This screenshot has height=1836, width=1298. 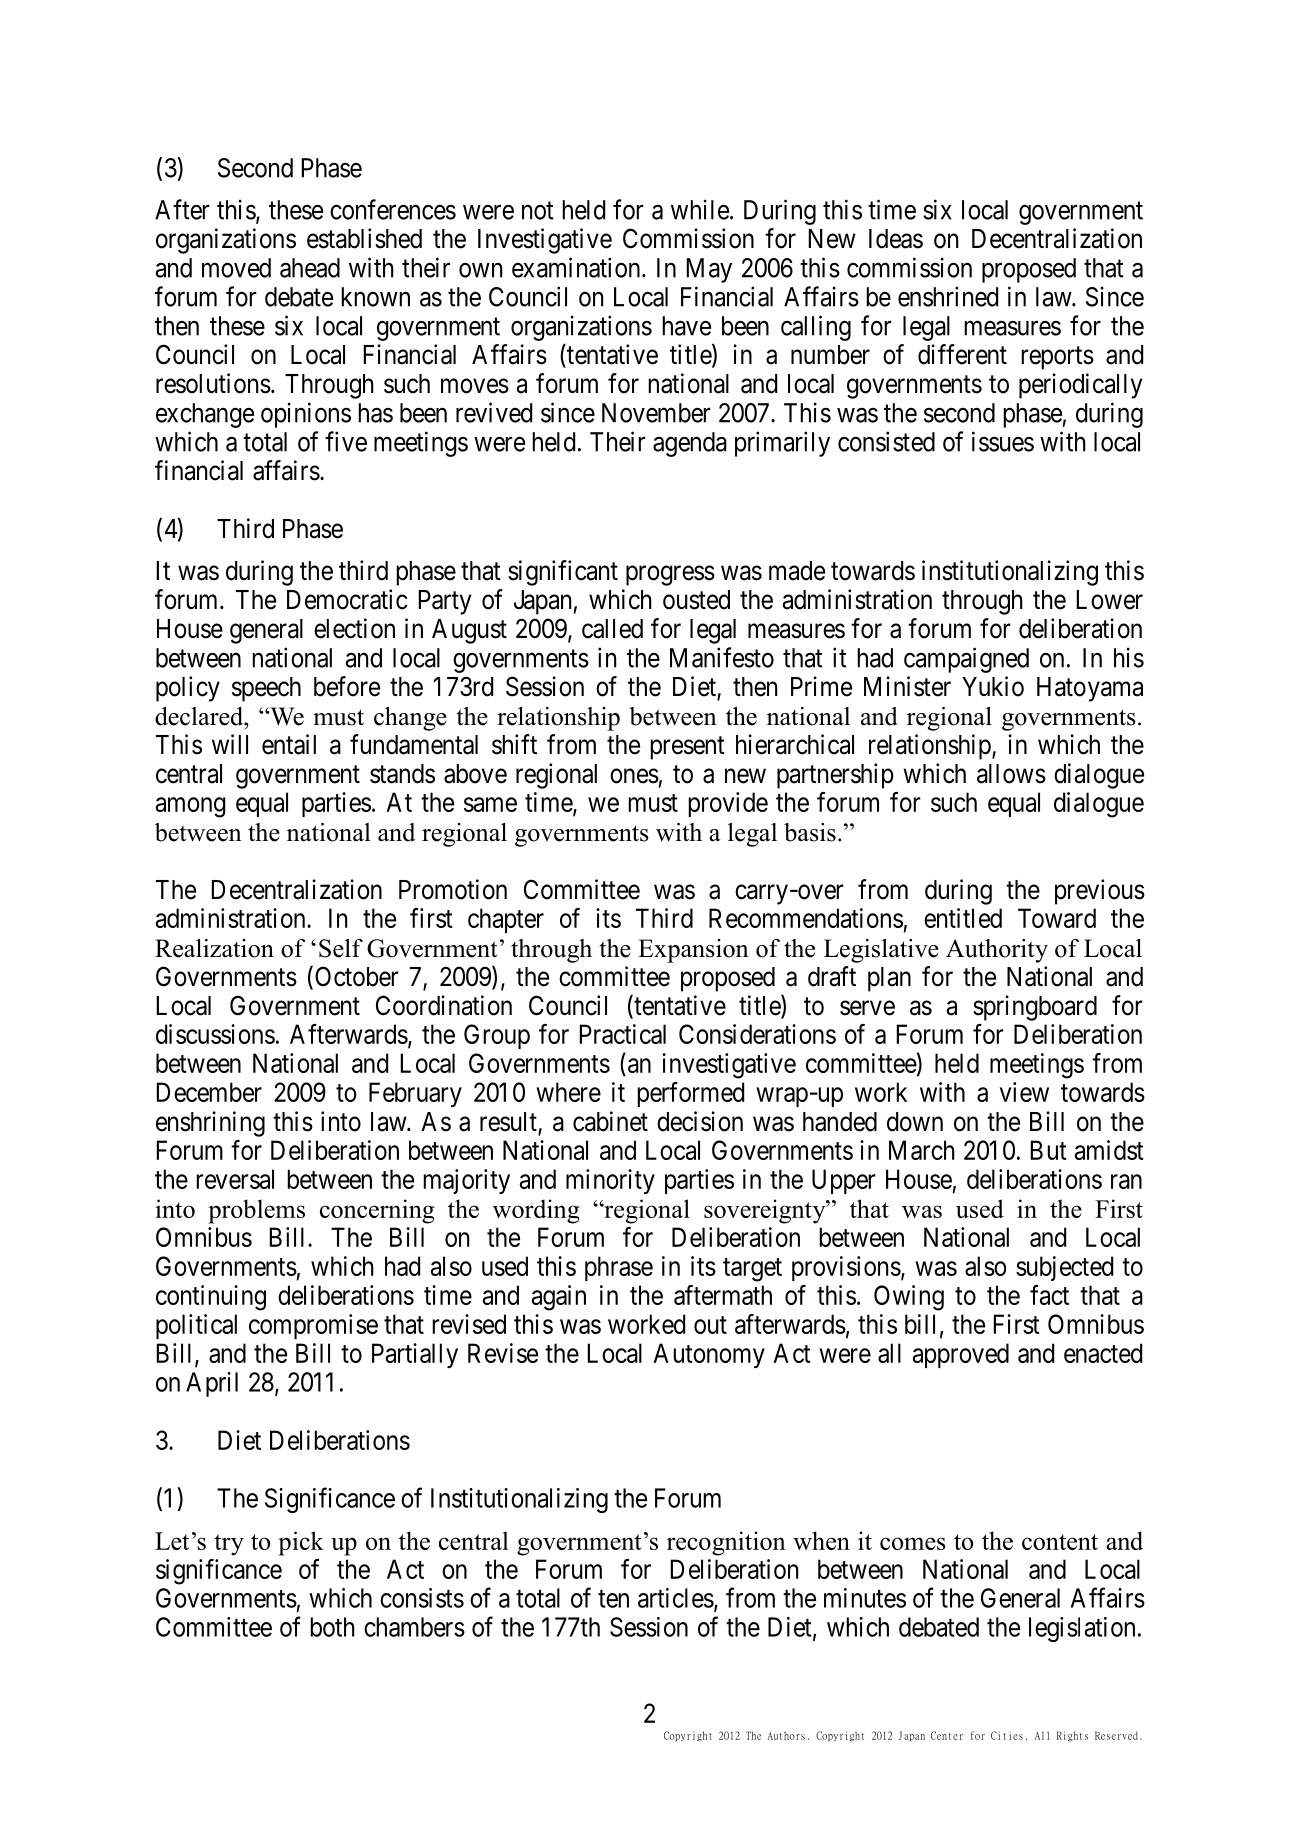 What do you see at coordinates (709, 270) in the screenshot?
I see `May` at bounding box center [709, 270].
